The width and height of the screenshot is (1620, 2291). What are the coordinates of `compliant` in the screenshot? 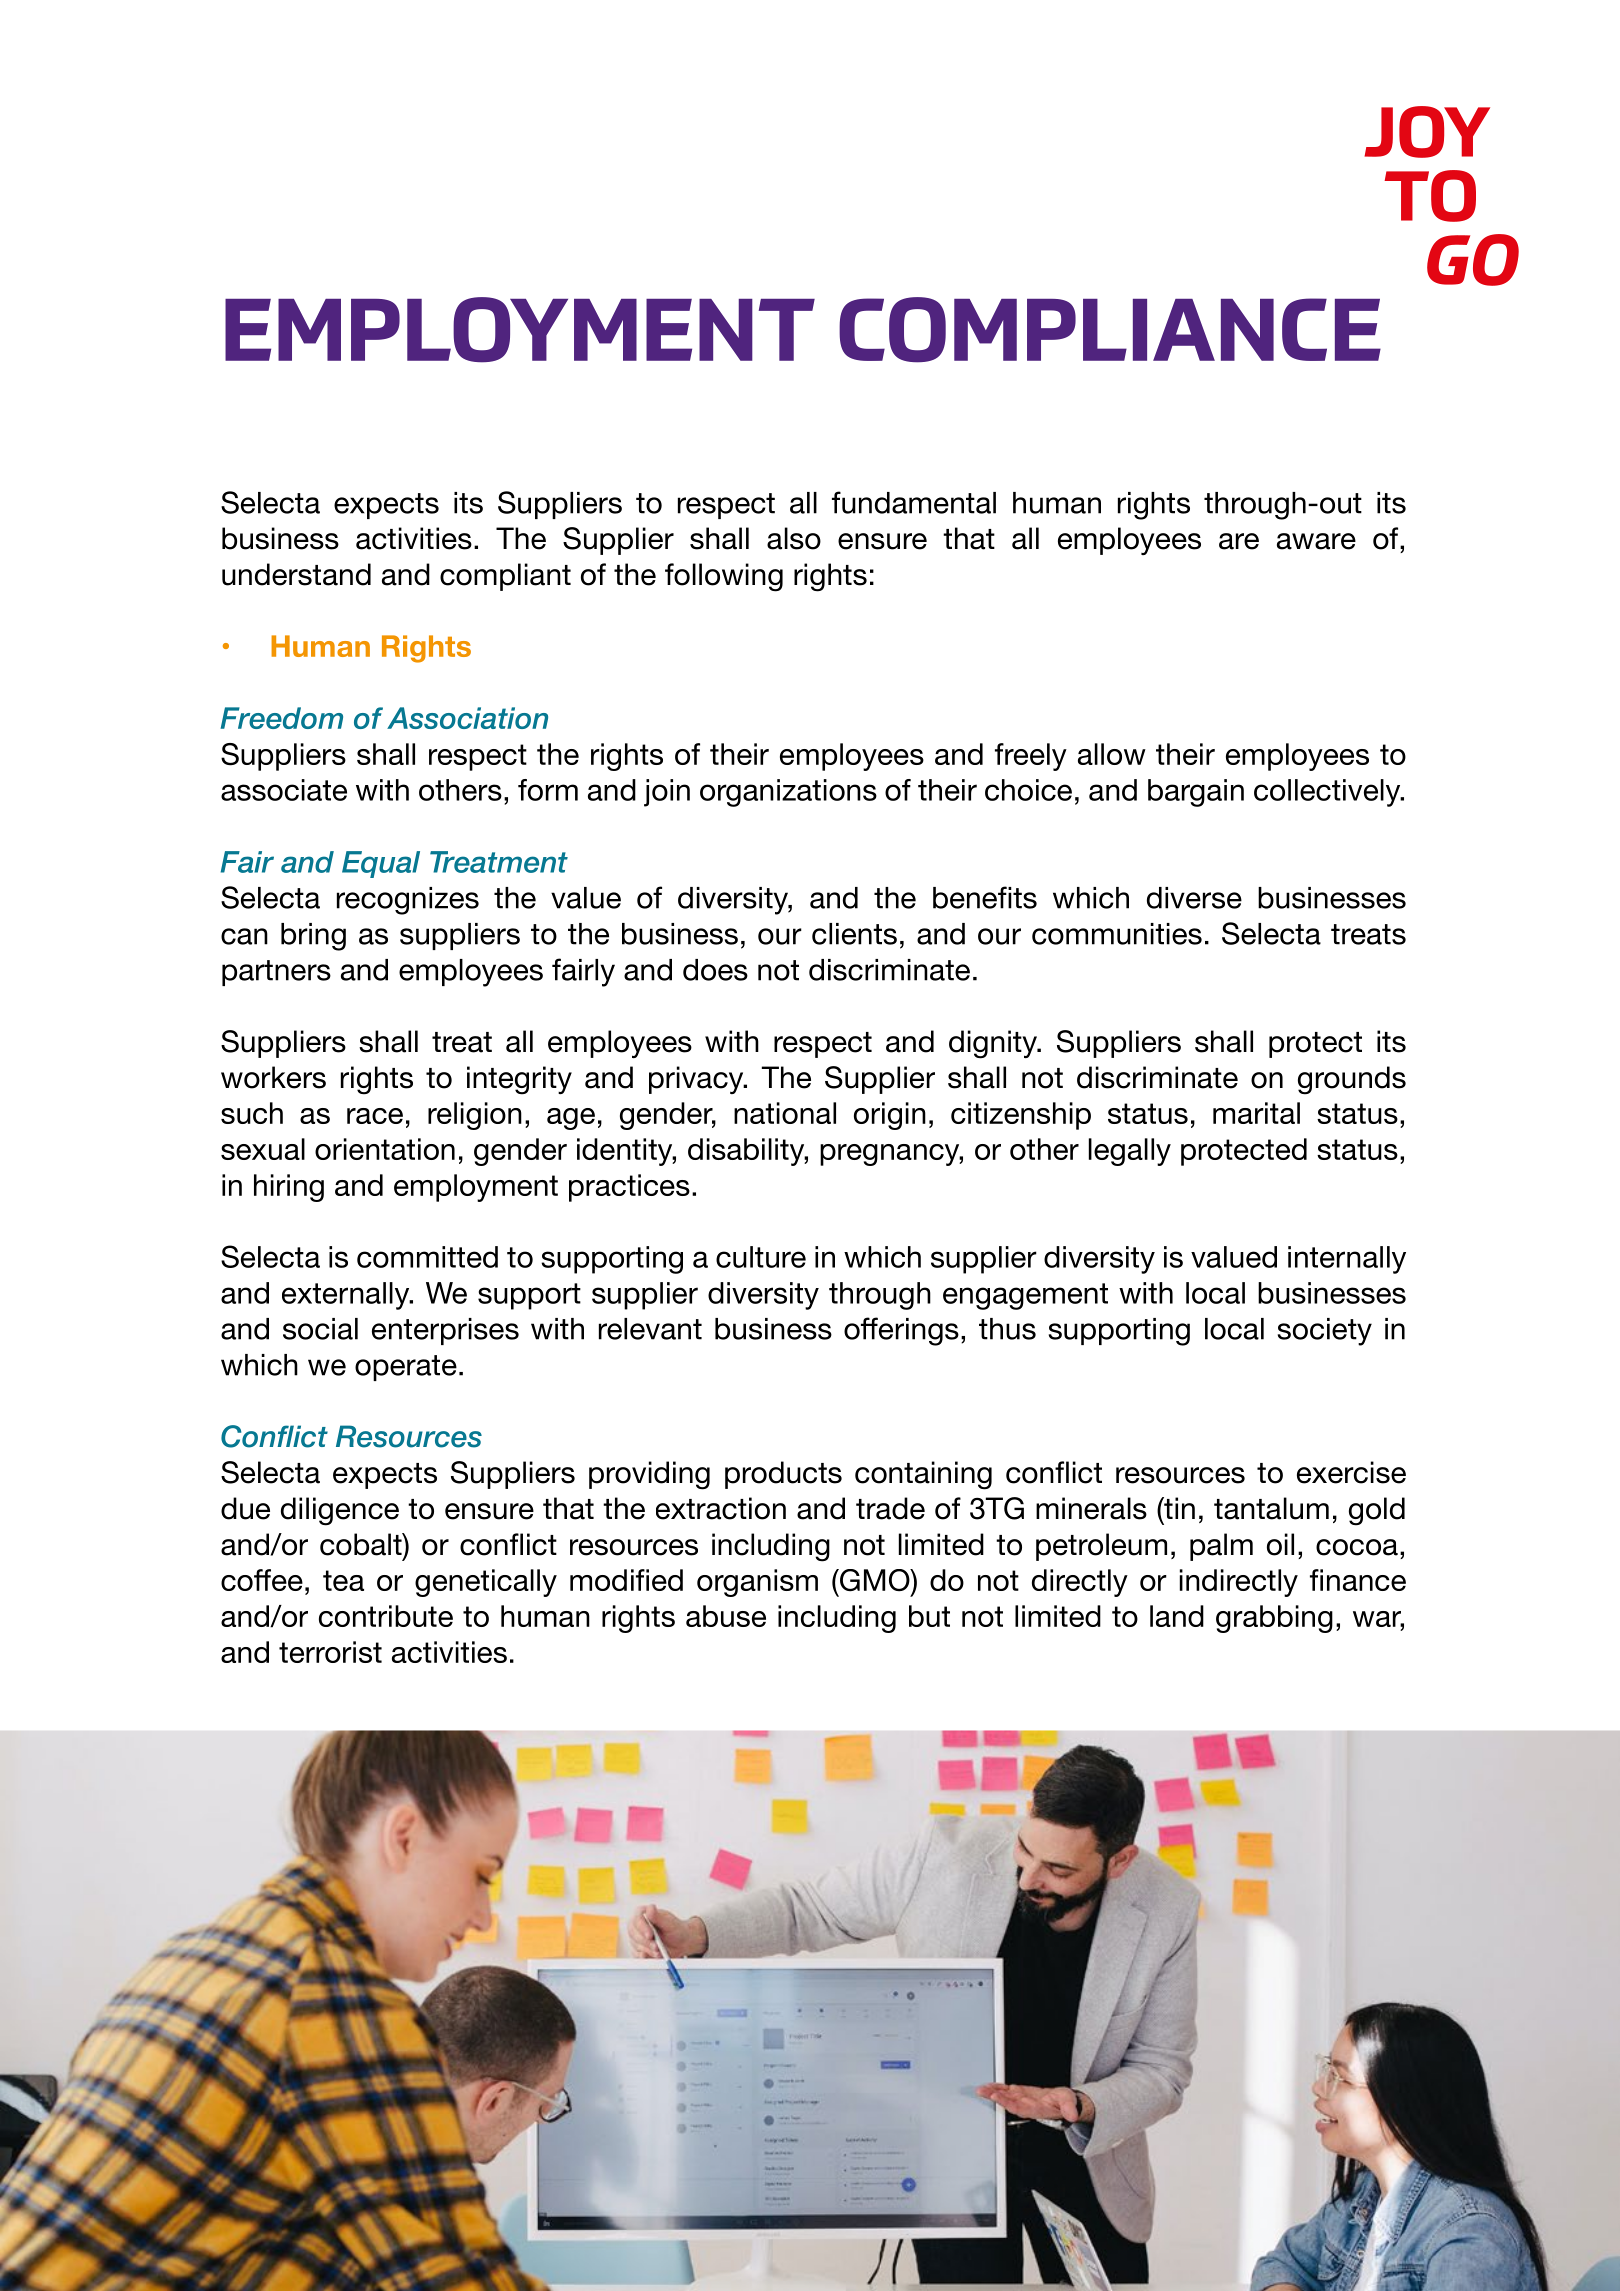 It's located at (505, 577).
